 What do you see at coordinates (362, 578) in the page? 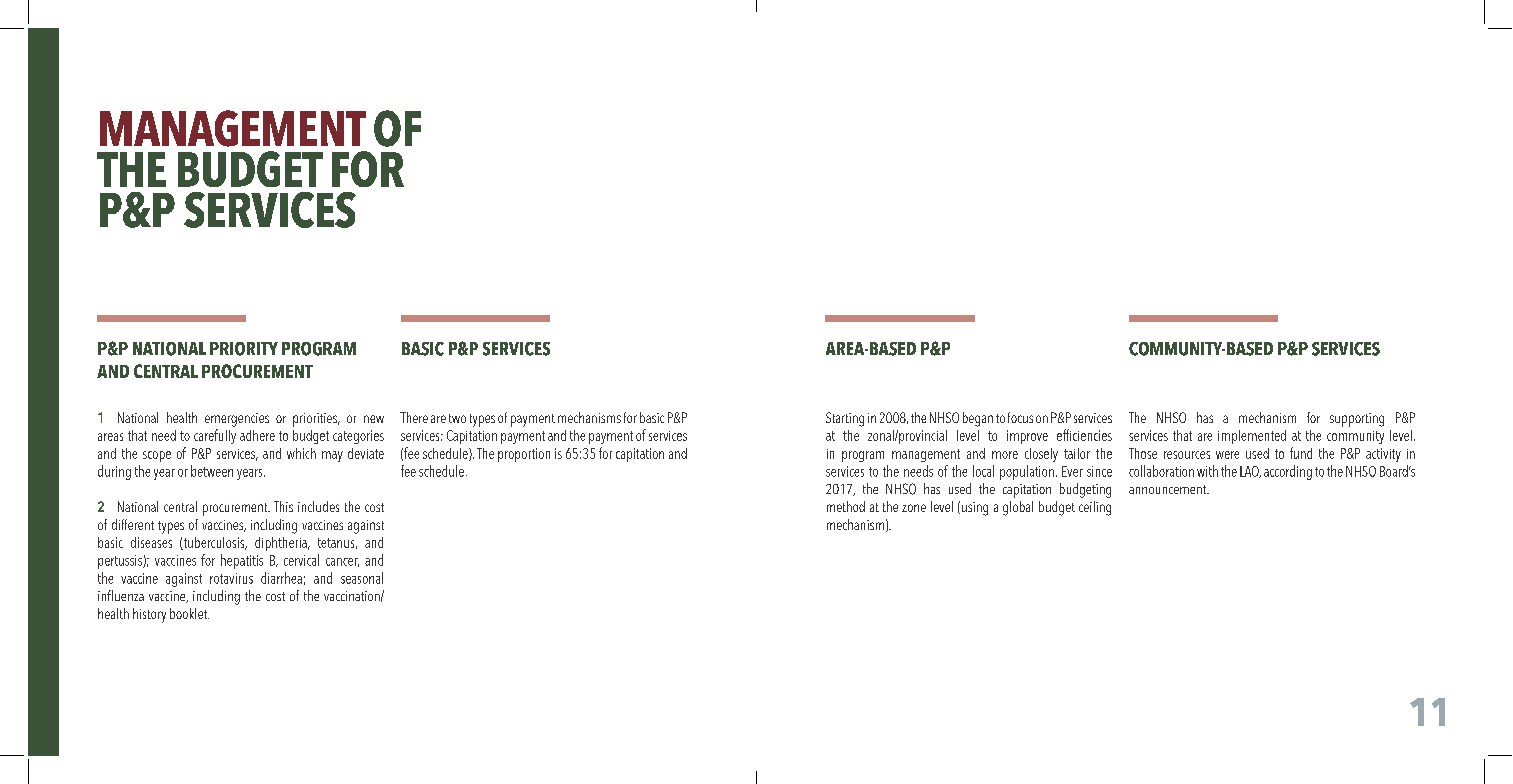
I see `seasonal` at bounding box center [362, 578].
